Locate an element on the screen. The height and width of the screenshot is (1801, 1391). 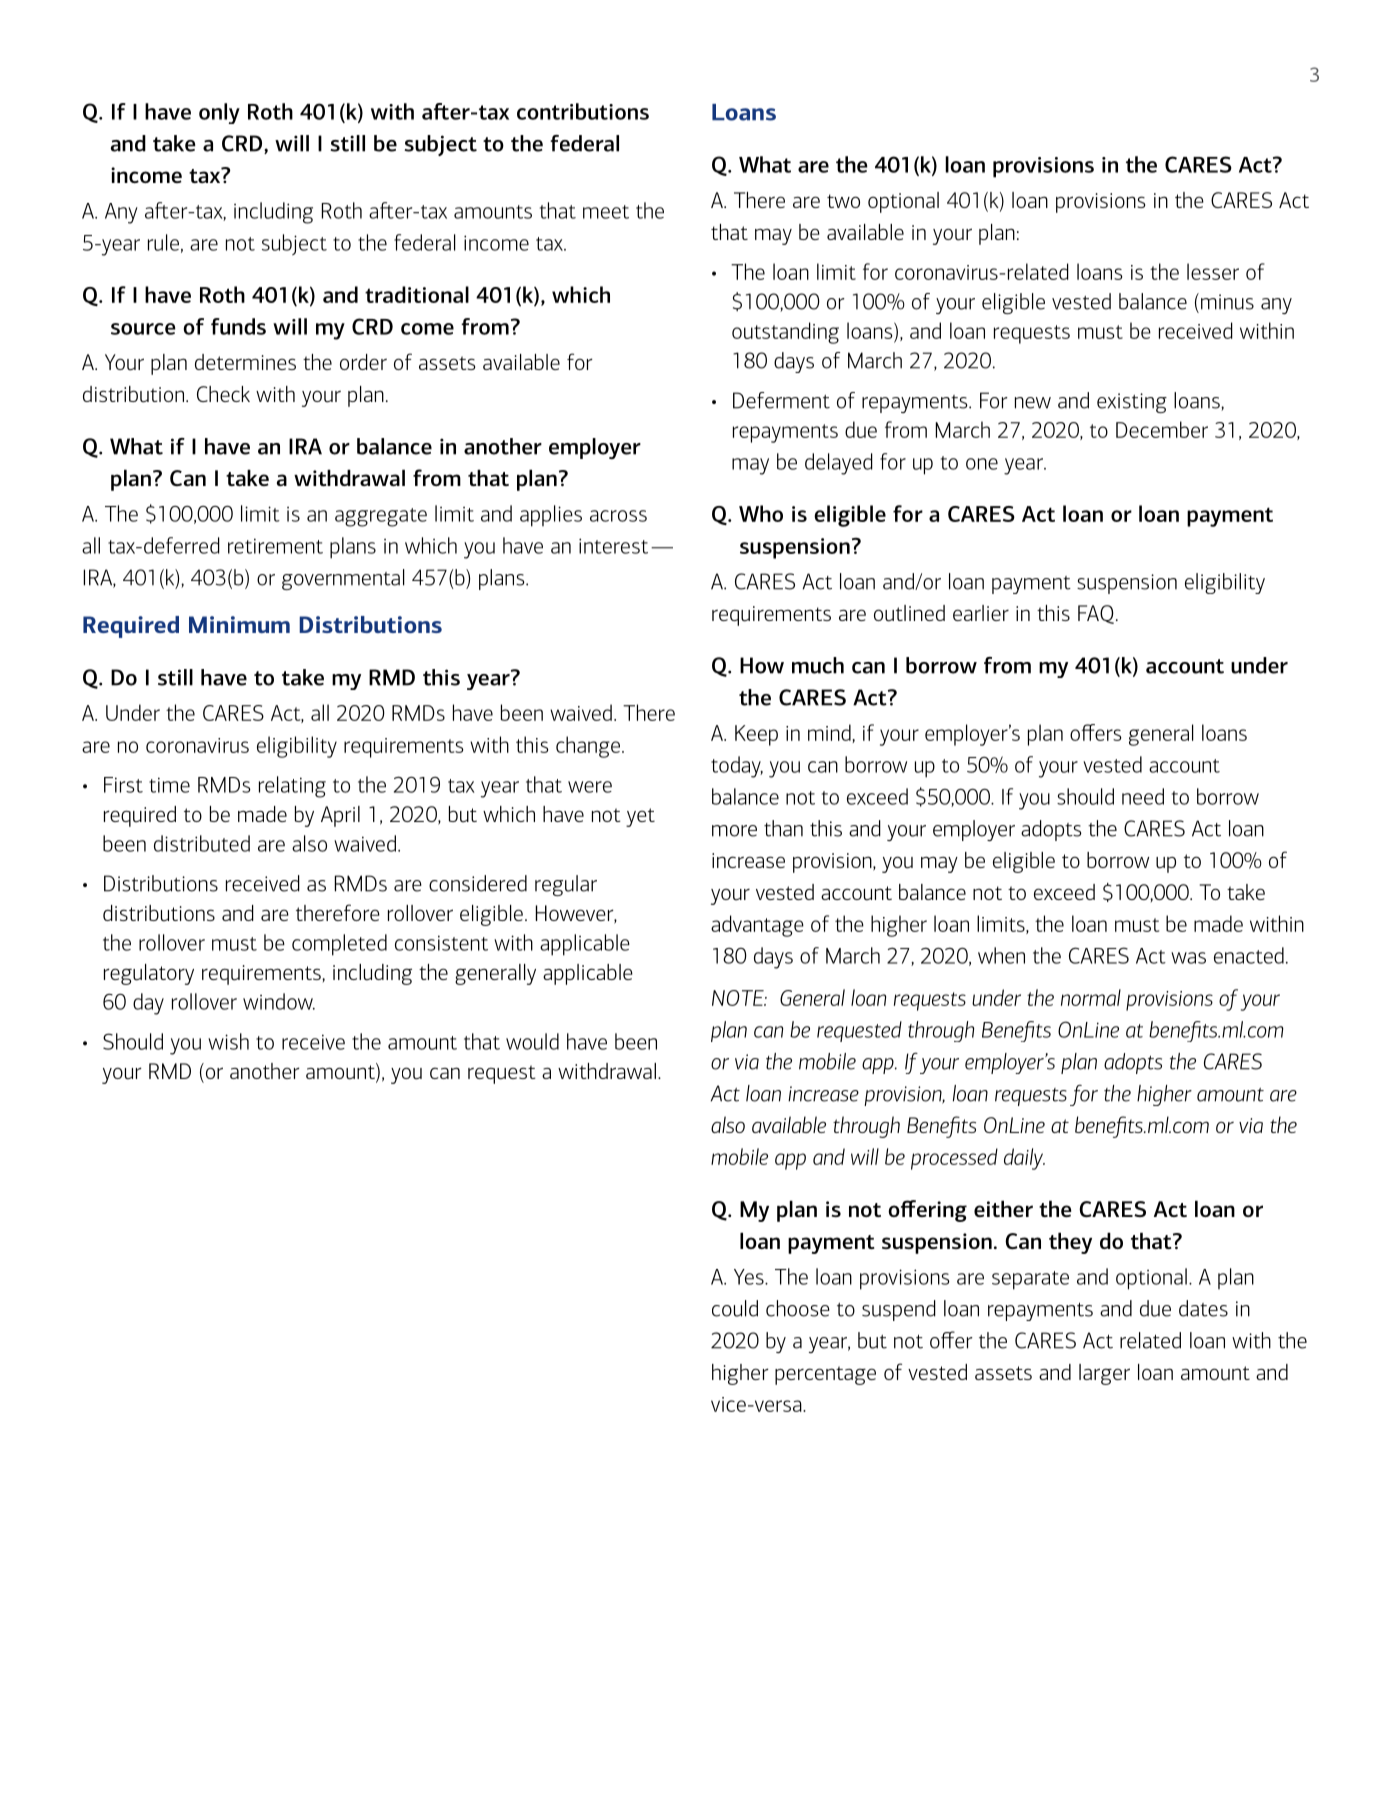
only is located at coordinates (219, 113).
